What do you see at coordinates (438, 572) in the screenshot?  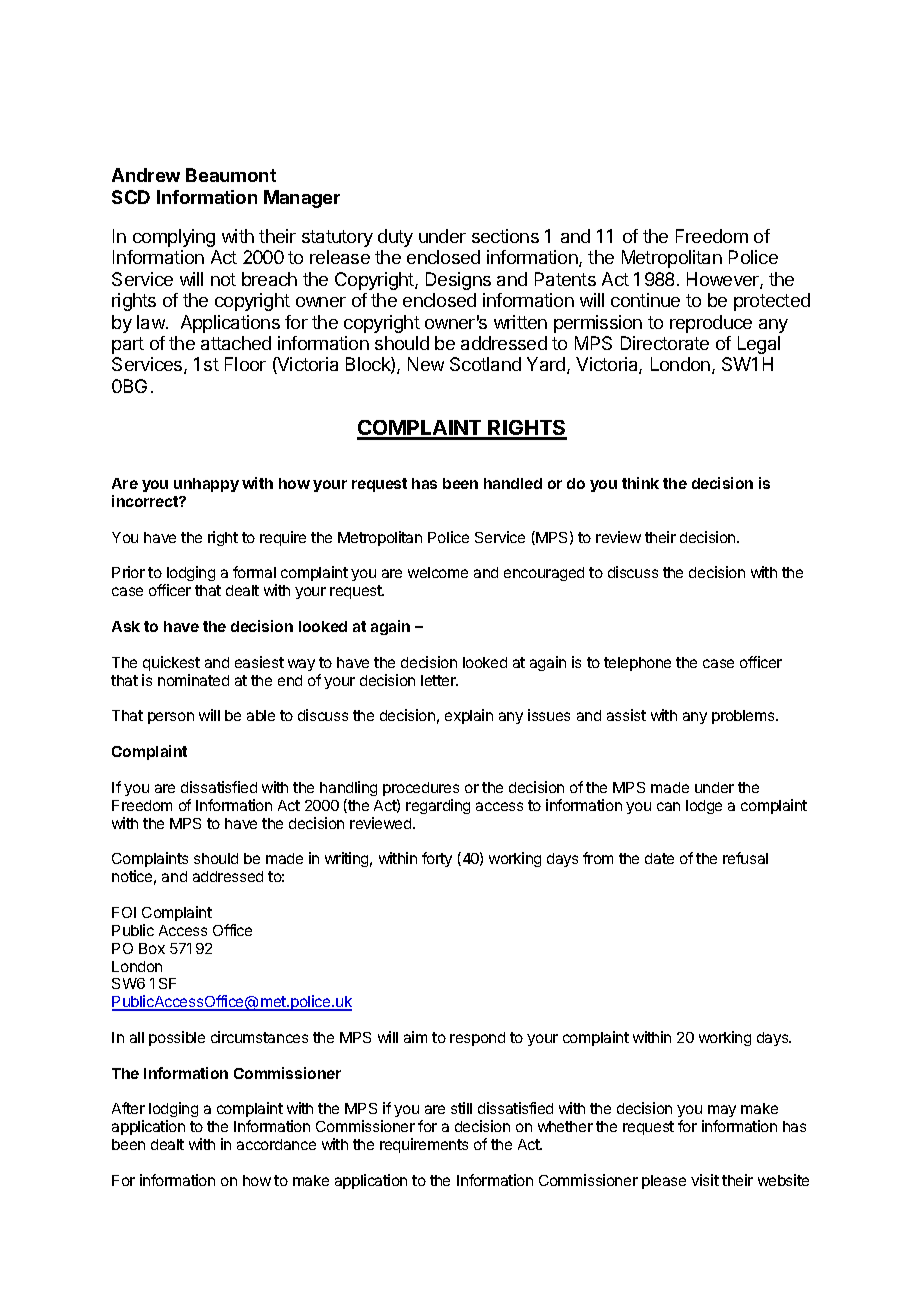 I see `welcome` at bounding box center [438, 572].
